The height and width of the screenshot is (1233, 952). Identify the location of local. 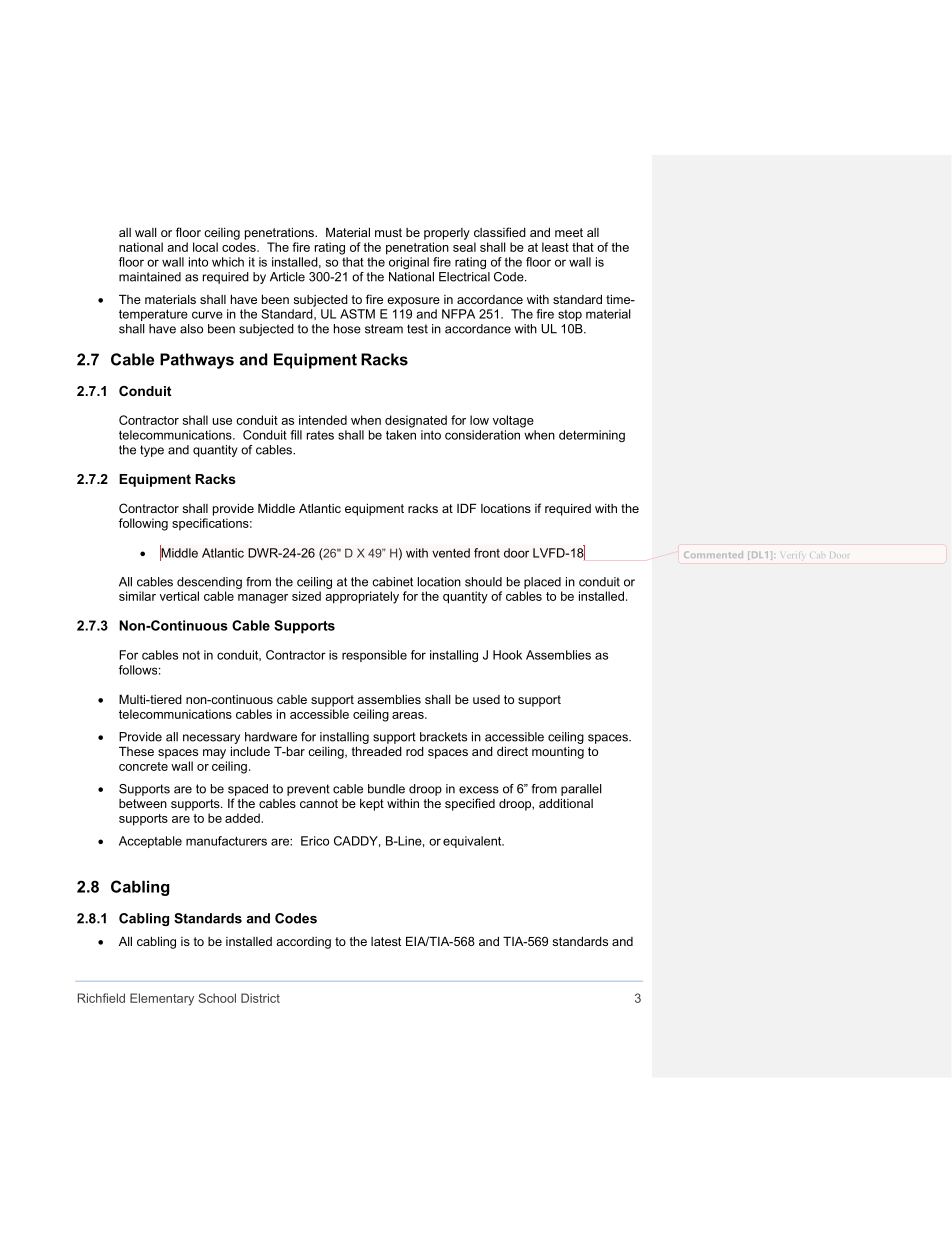
(205, 247).
